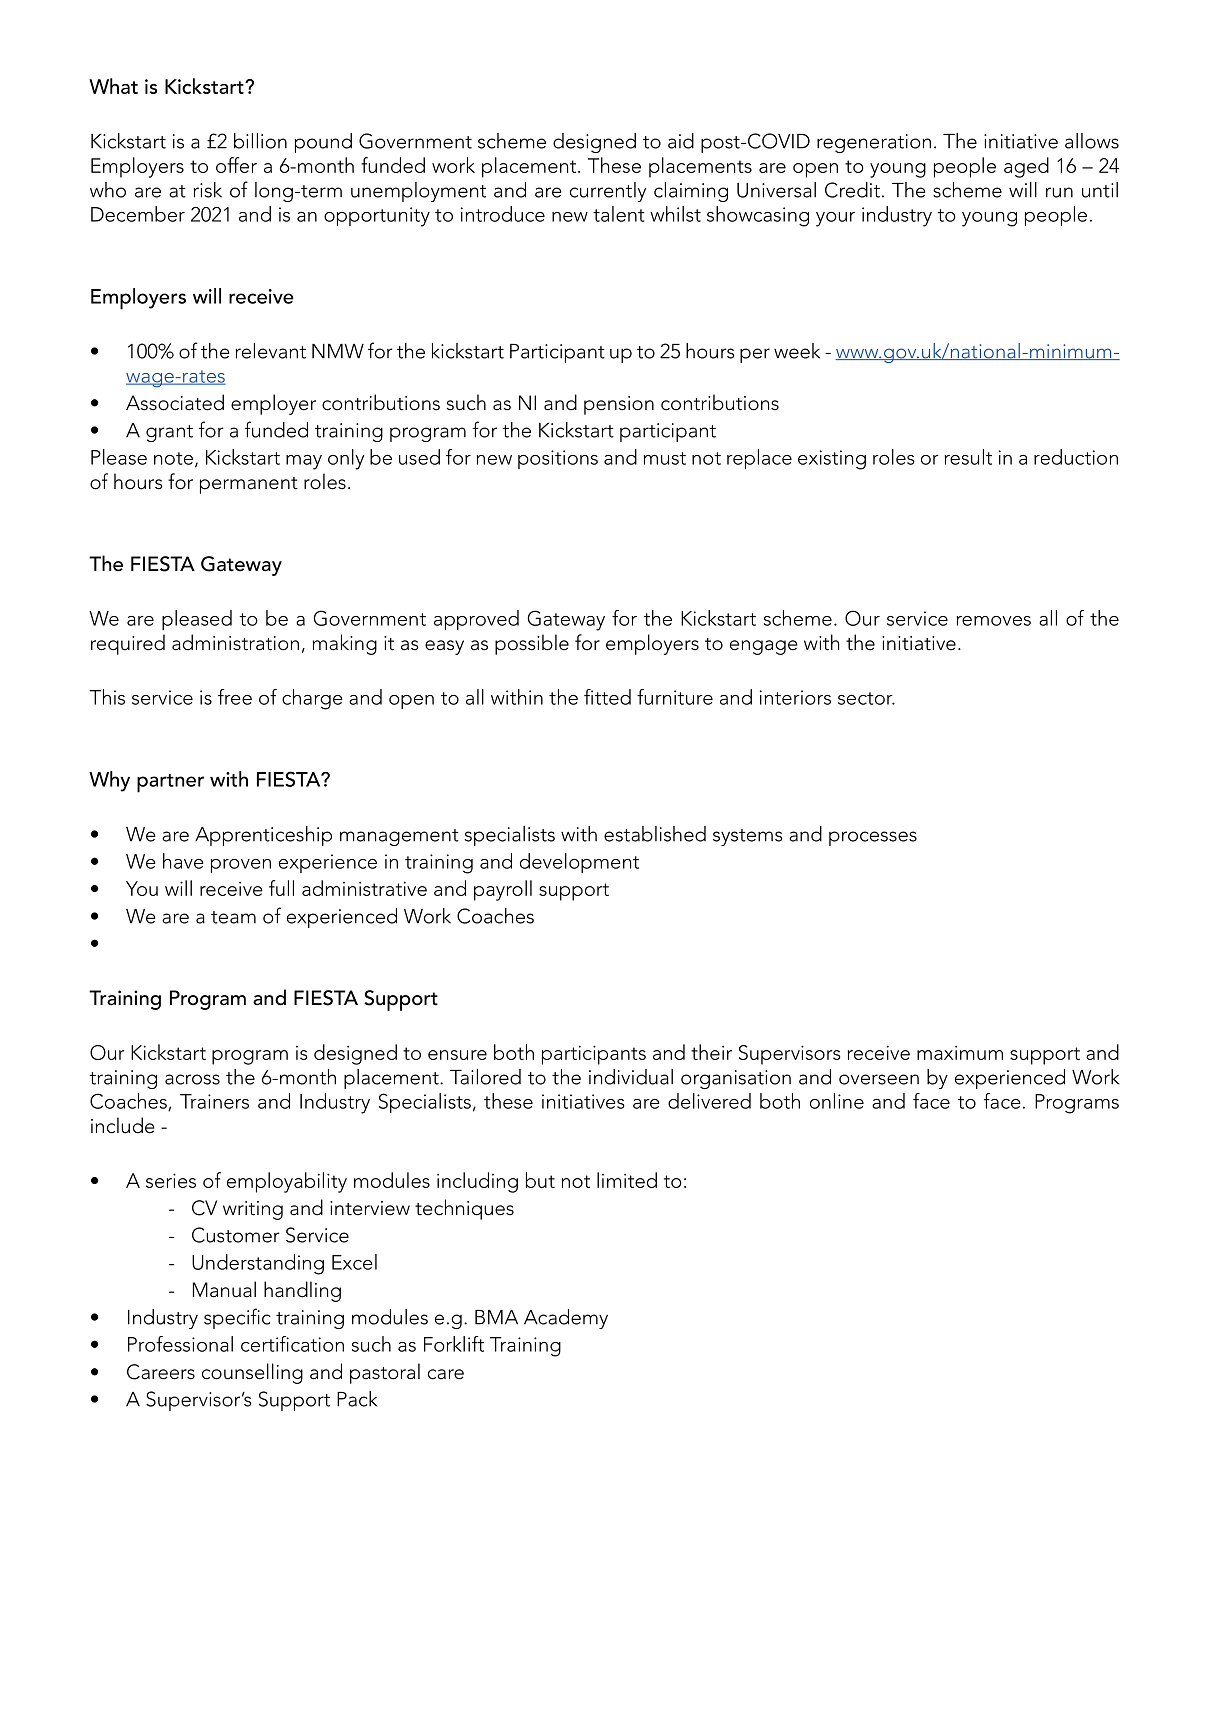  I want to click on fitted, so click(607, 697).
